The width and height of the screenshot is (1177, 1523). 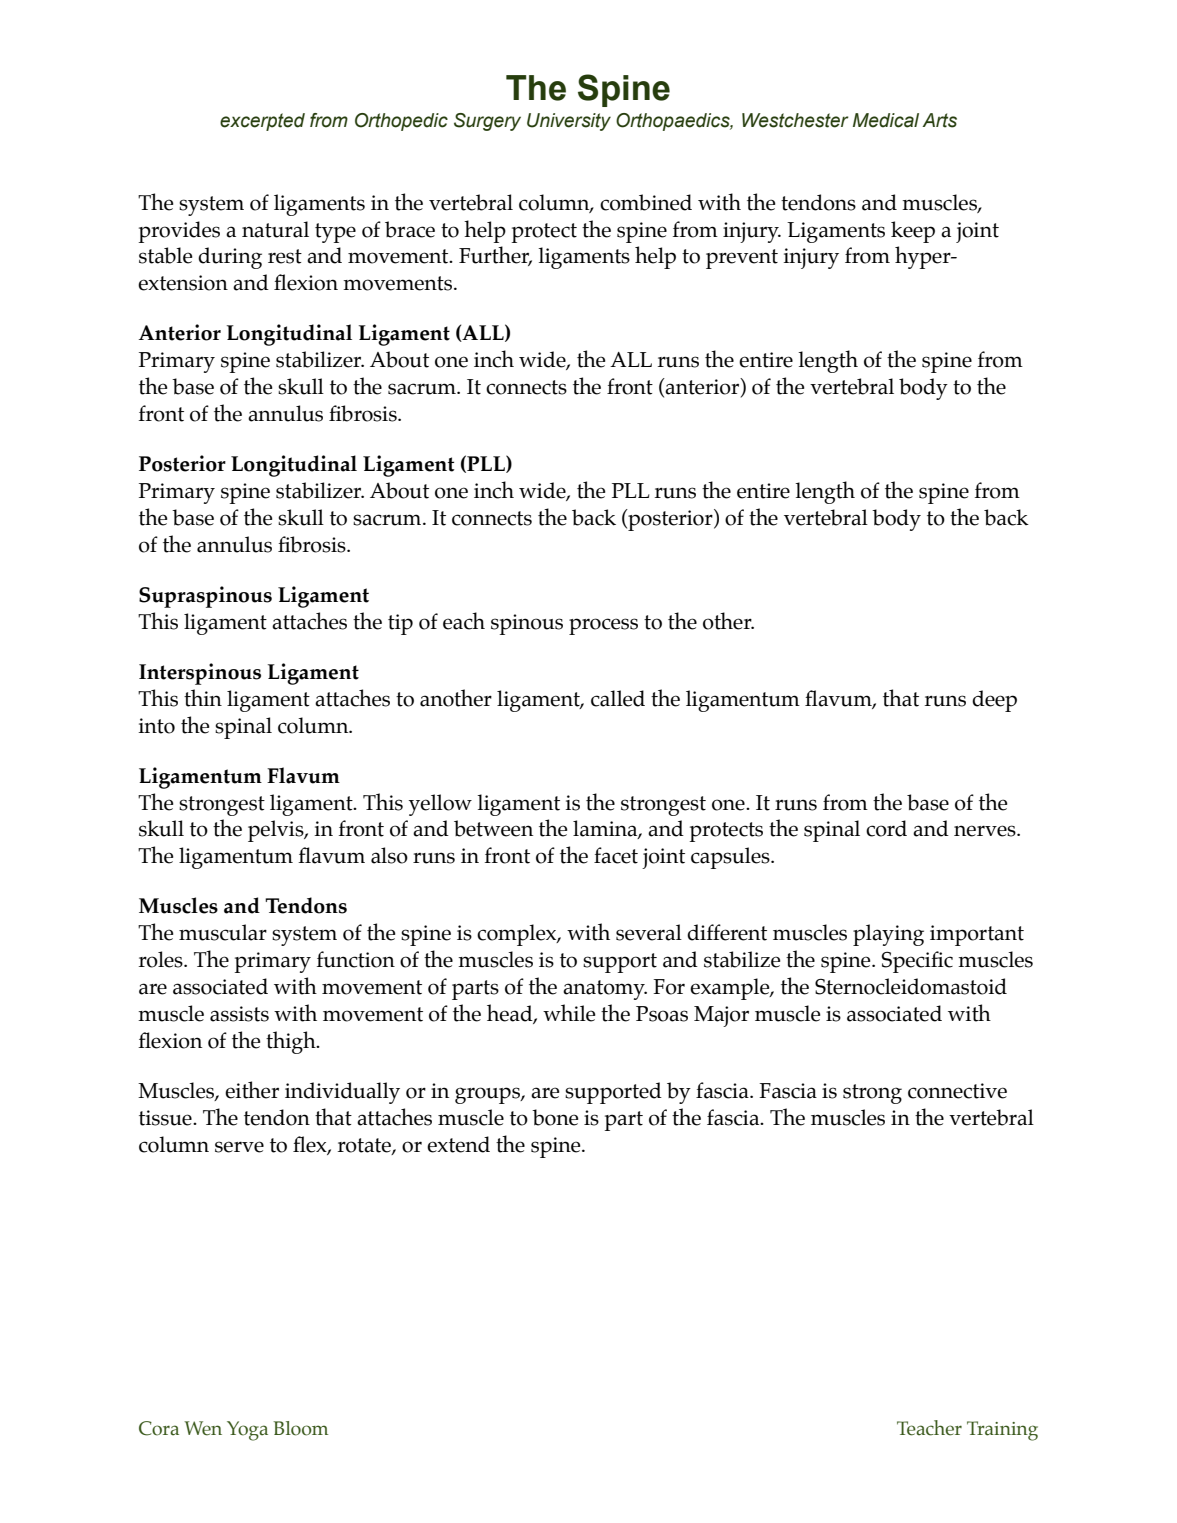 I want to click on Training, so click(x=1002, y=1431).
